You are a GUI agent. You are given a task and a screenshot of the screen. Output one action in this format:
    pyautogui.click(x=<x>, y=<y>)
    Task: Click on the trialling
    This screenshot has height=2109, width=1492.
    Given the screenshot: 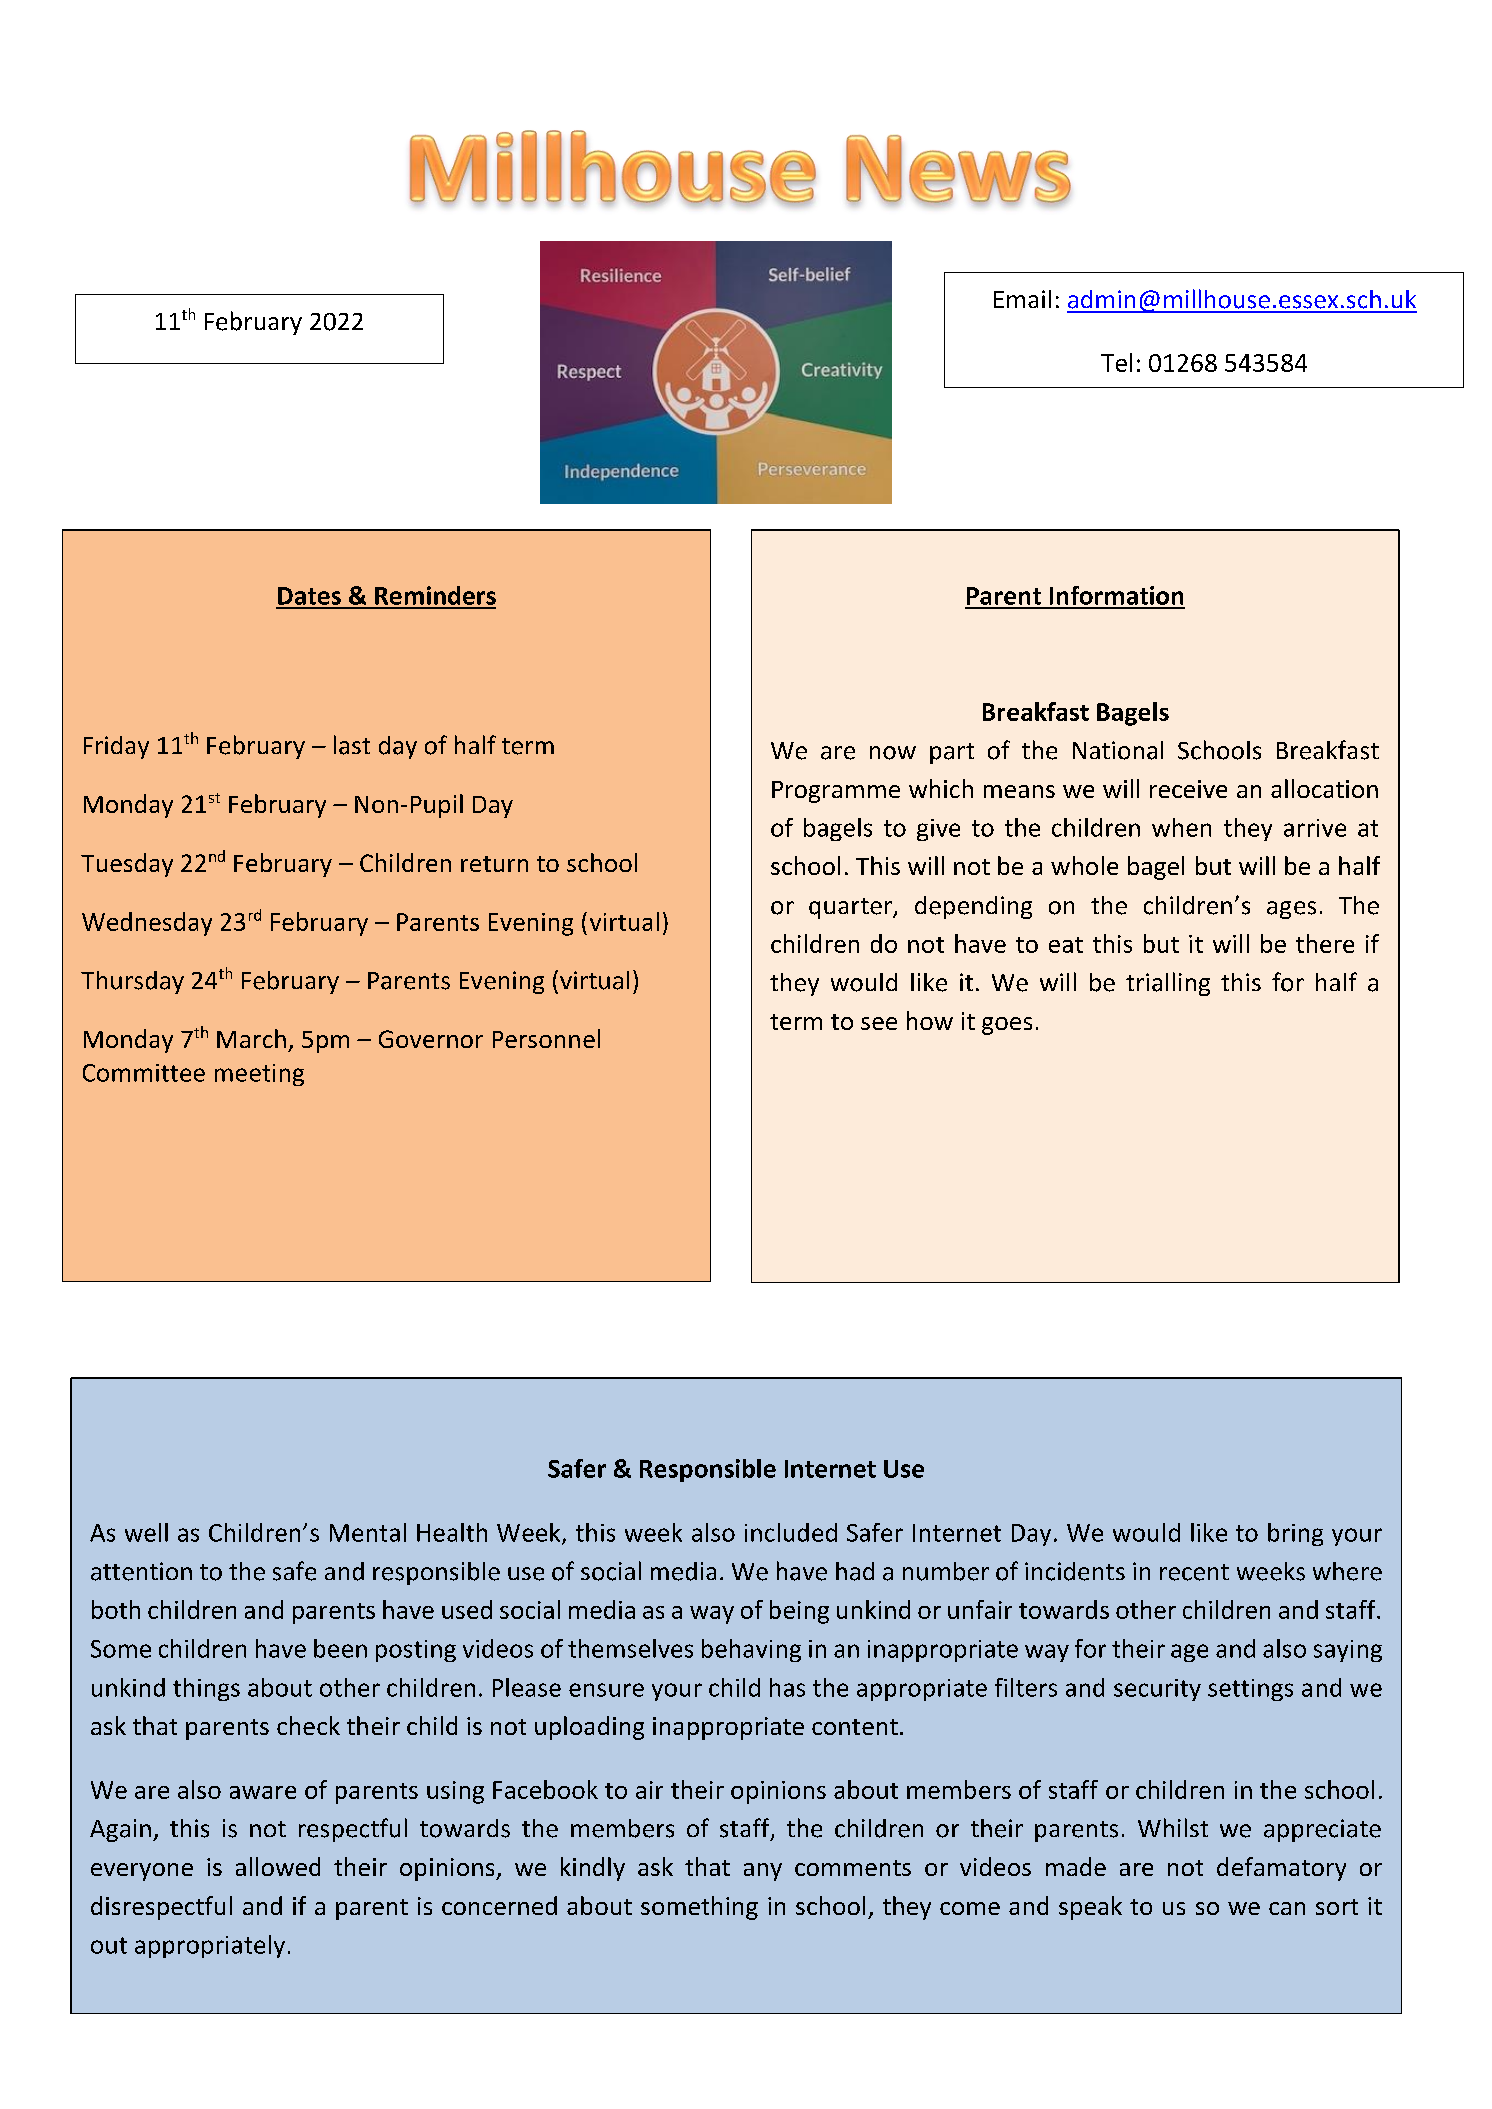 What is the action you would take?
    pyautogui.click(x=1168, y=984)
